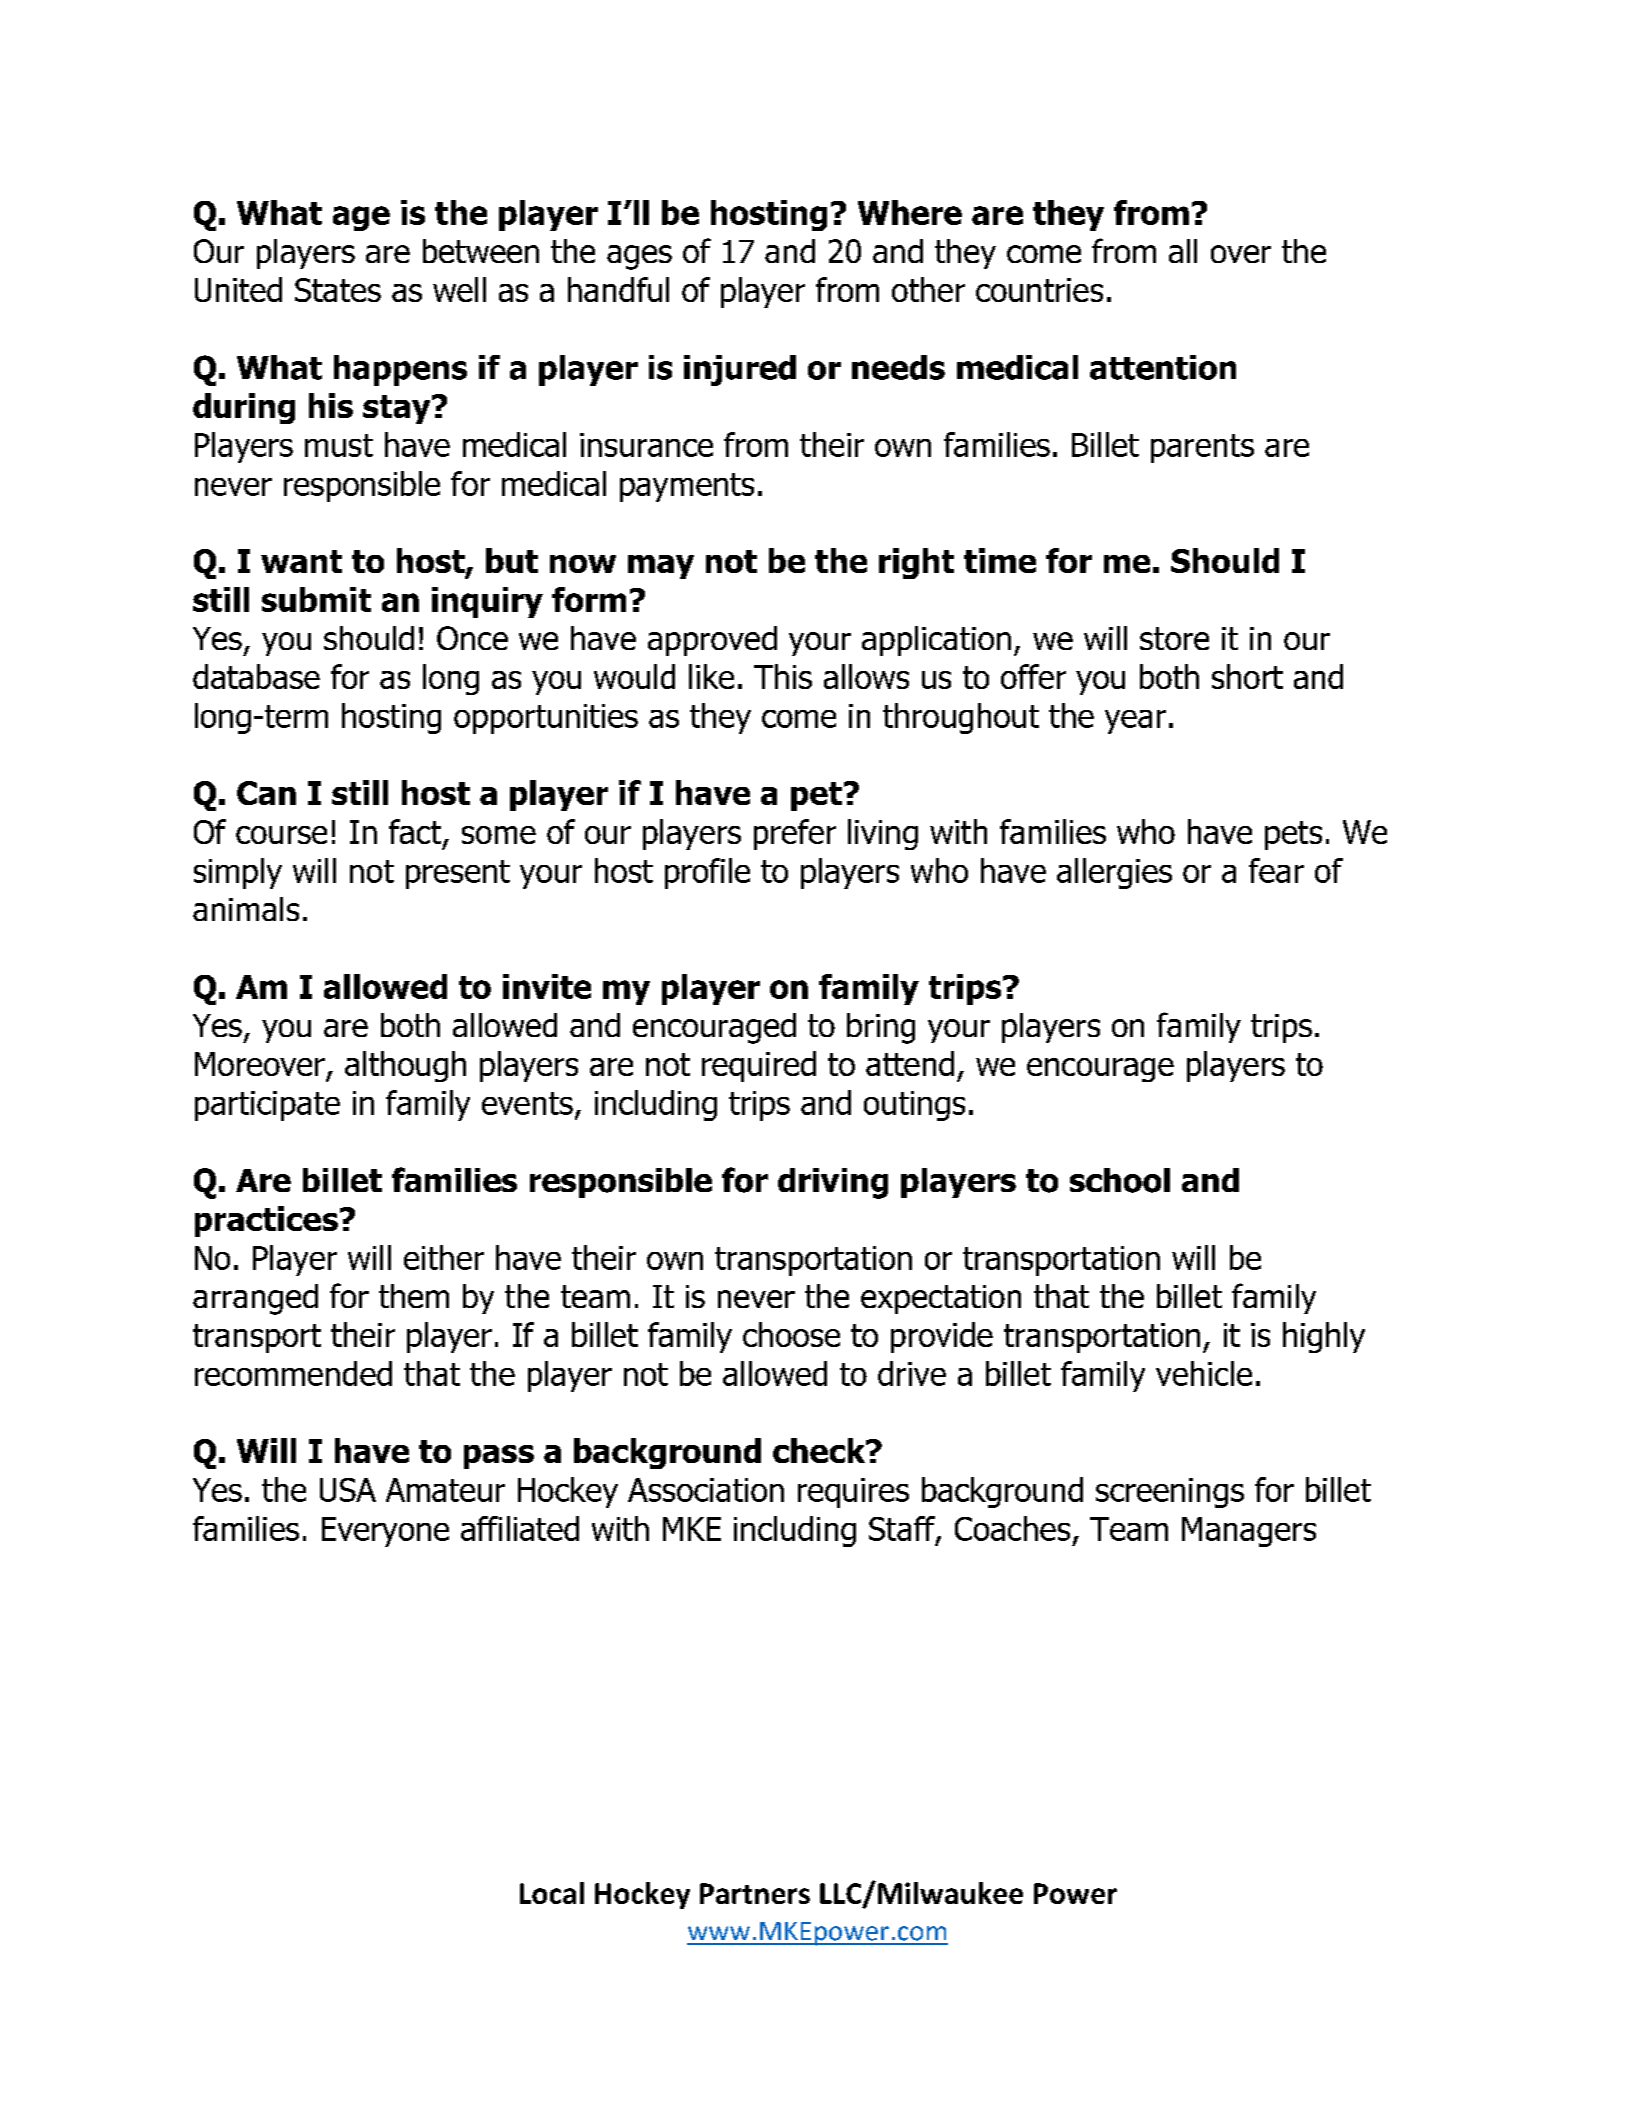 Image resolution: width=1635 pixels, height=2116 pixels. What do you see at coordinates (1204, 1373) in the image?
I see `vehicle` at bounding box center [1204, 1373].
